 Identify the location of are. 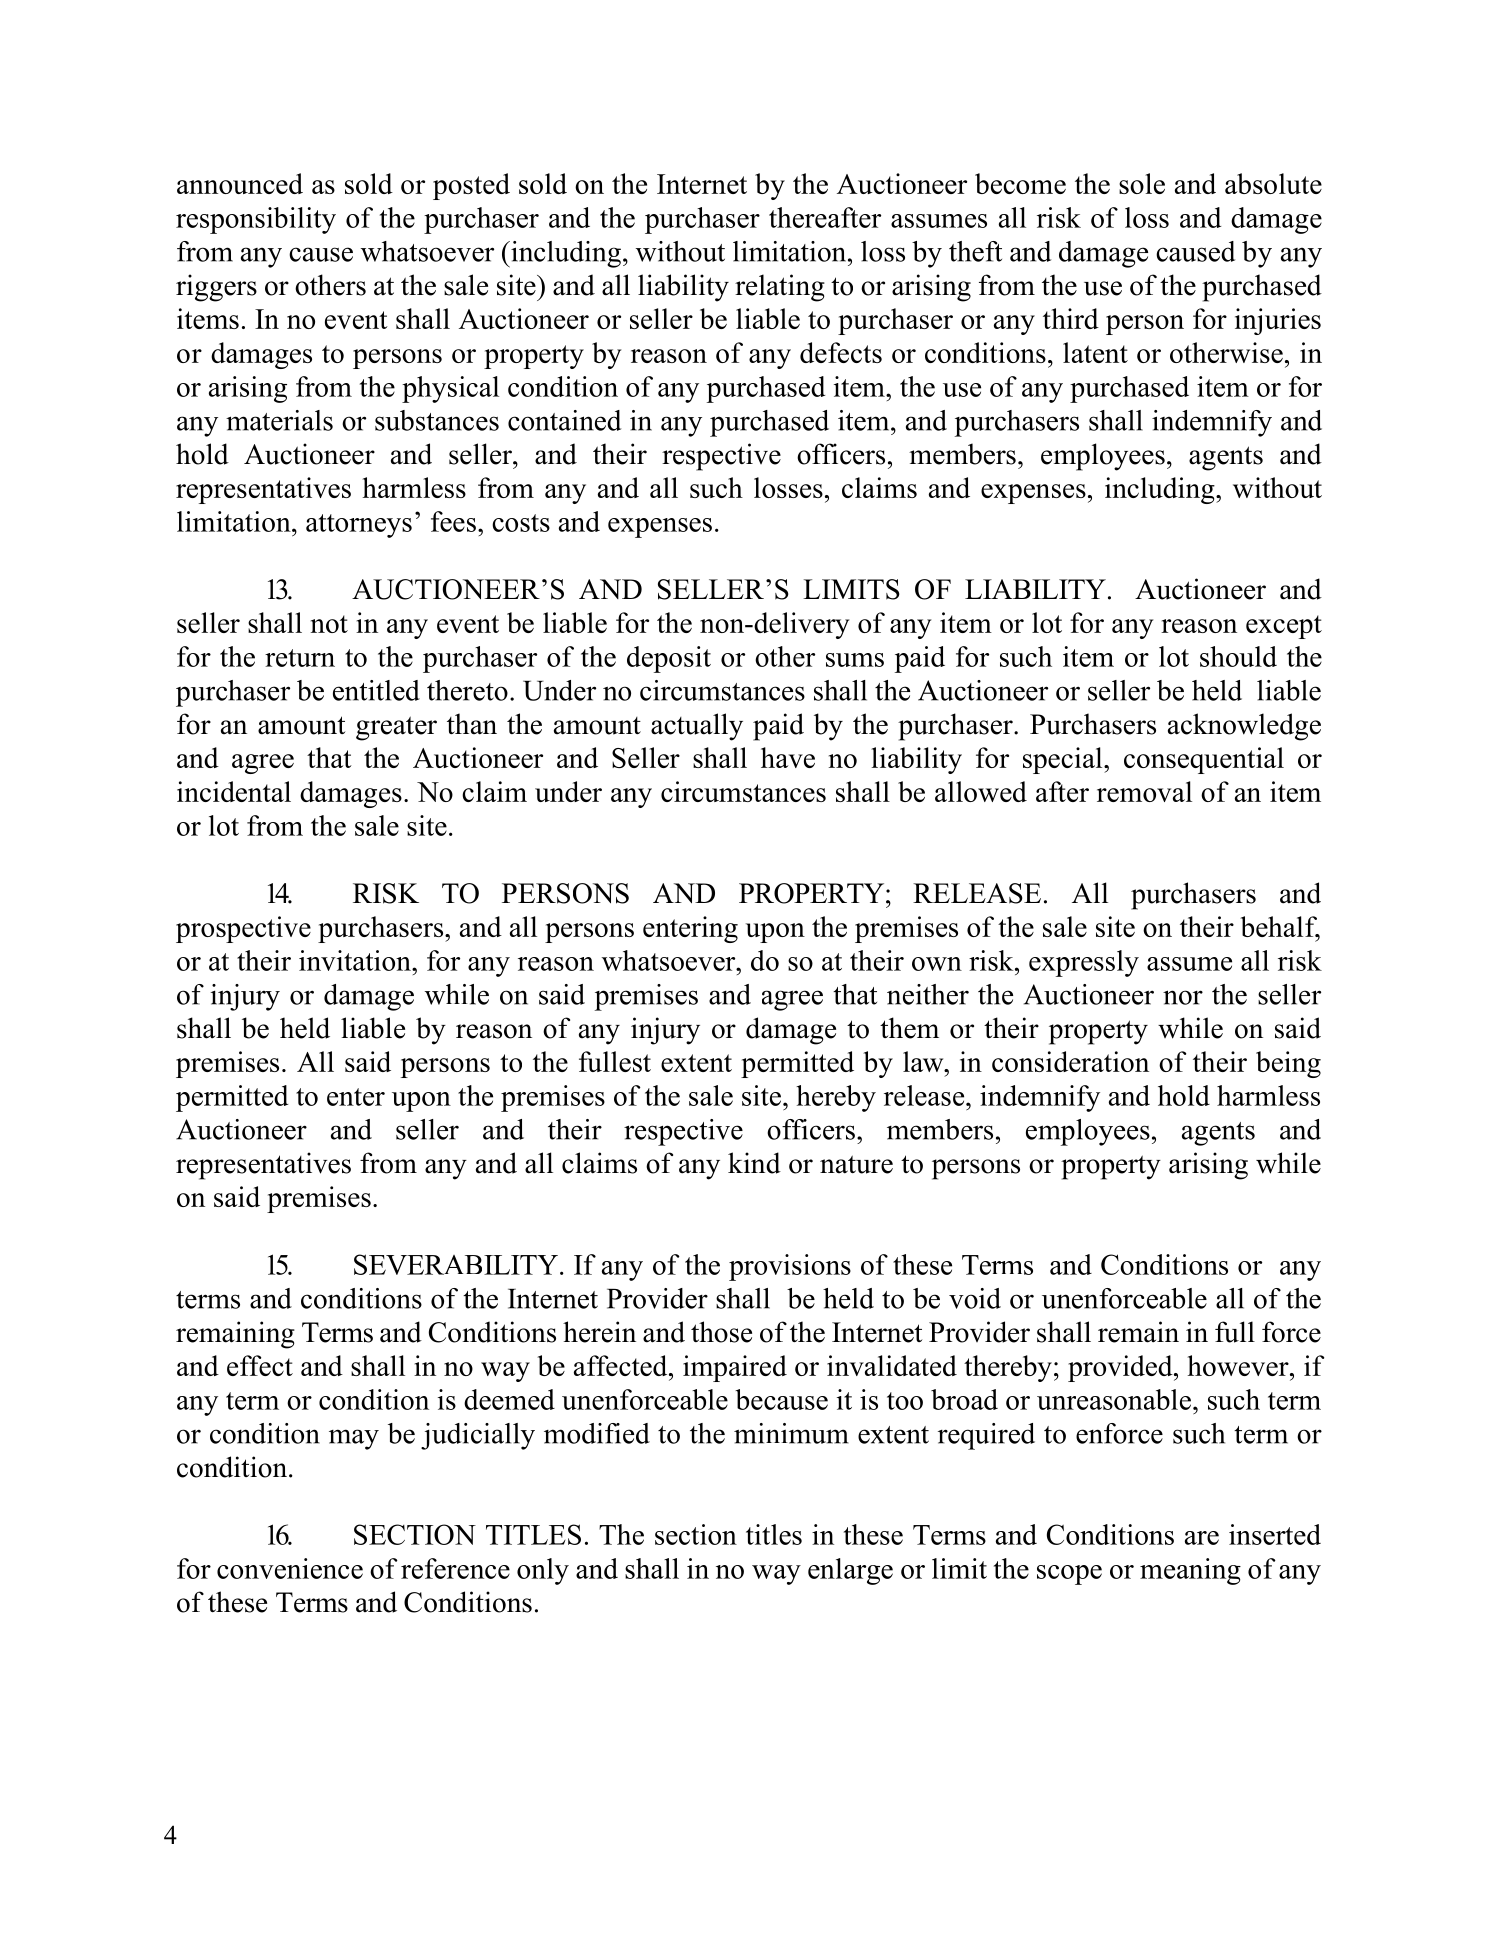
(1202, 1538).
